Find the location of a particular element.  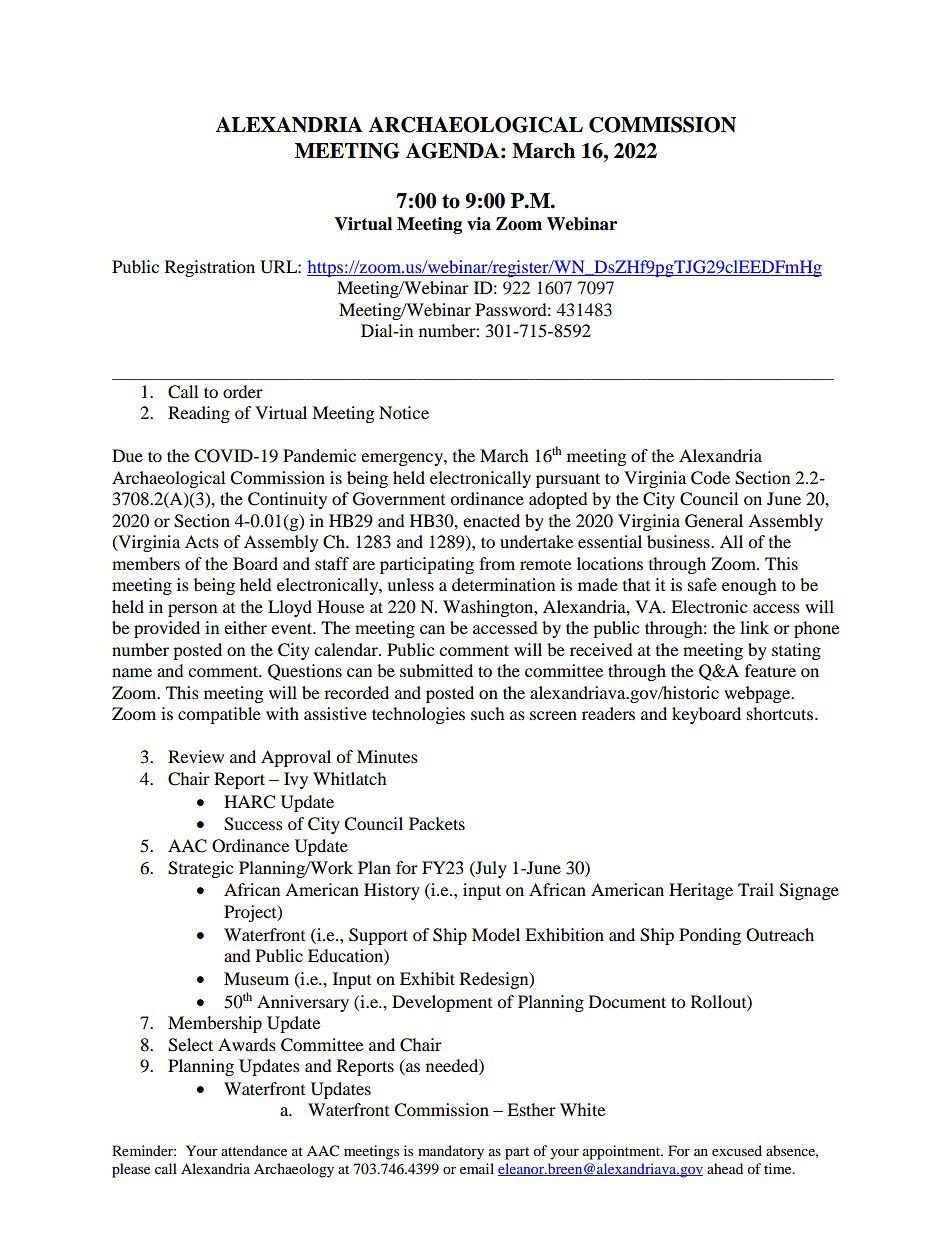

Registration is located at coordinates (210, 268).
